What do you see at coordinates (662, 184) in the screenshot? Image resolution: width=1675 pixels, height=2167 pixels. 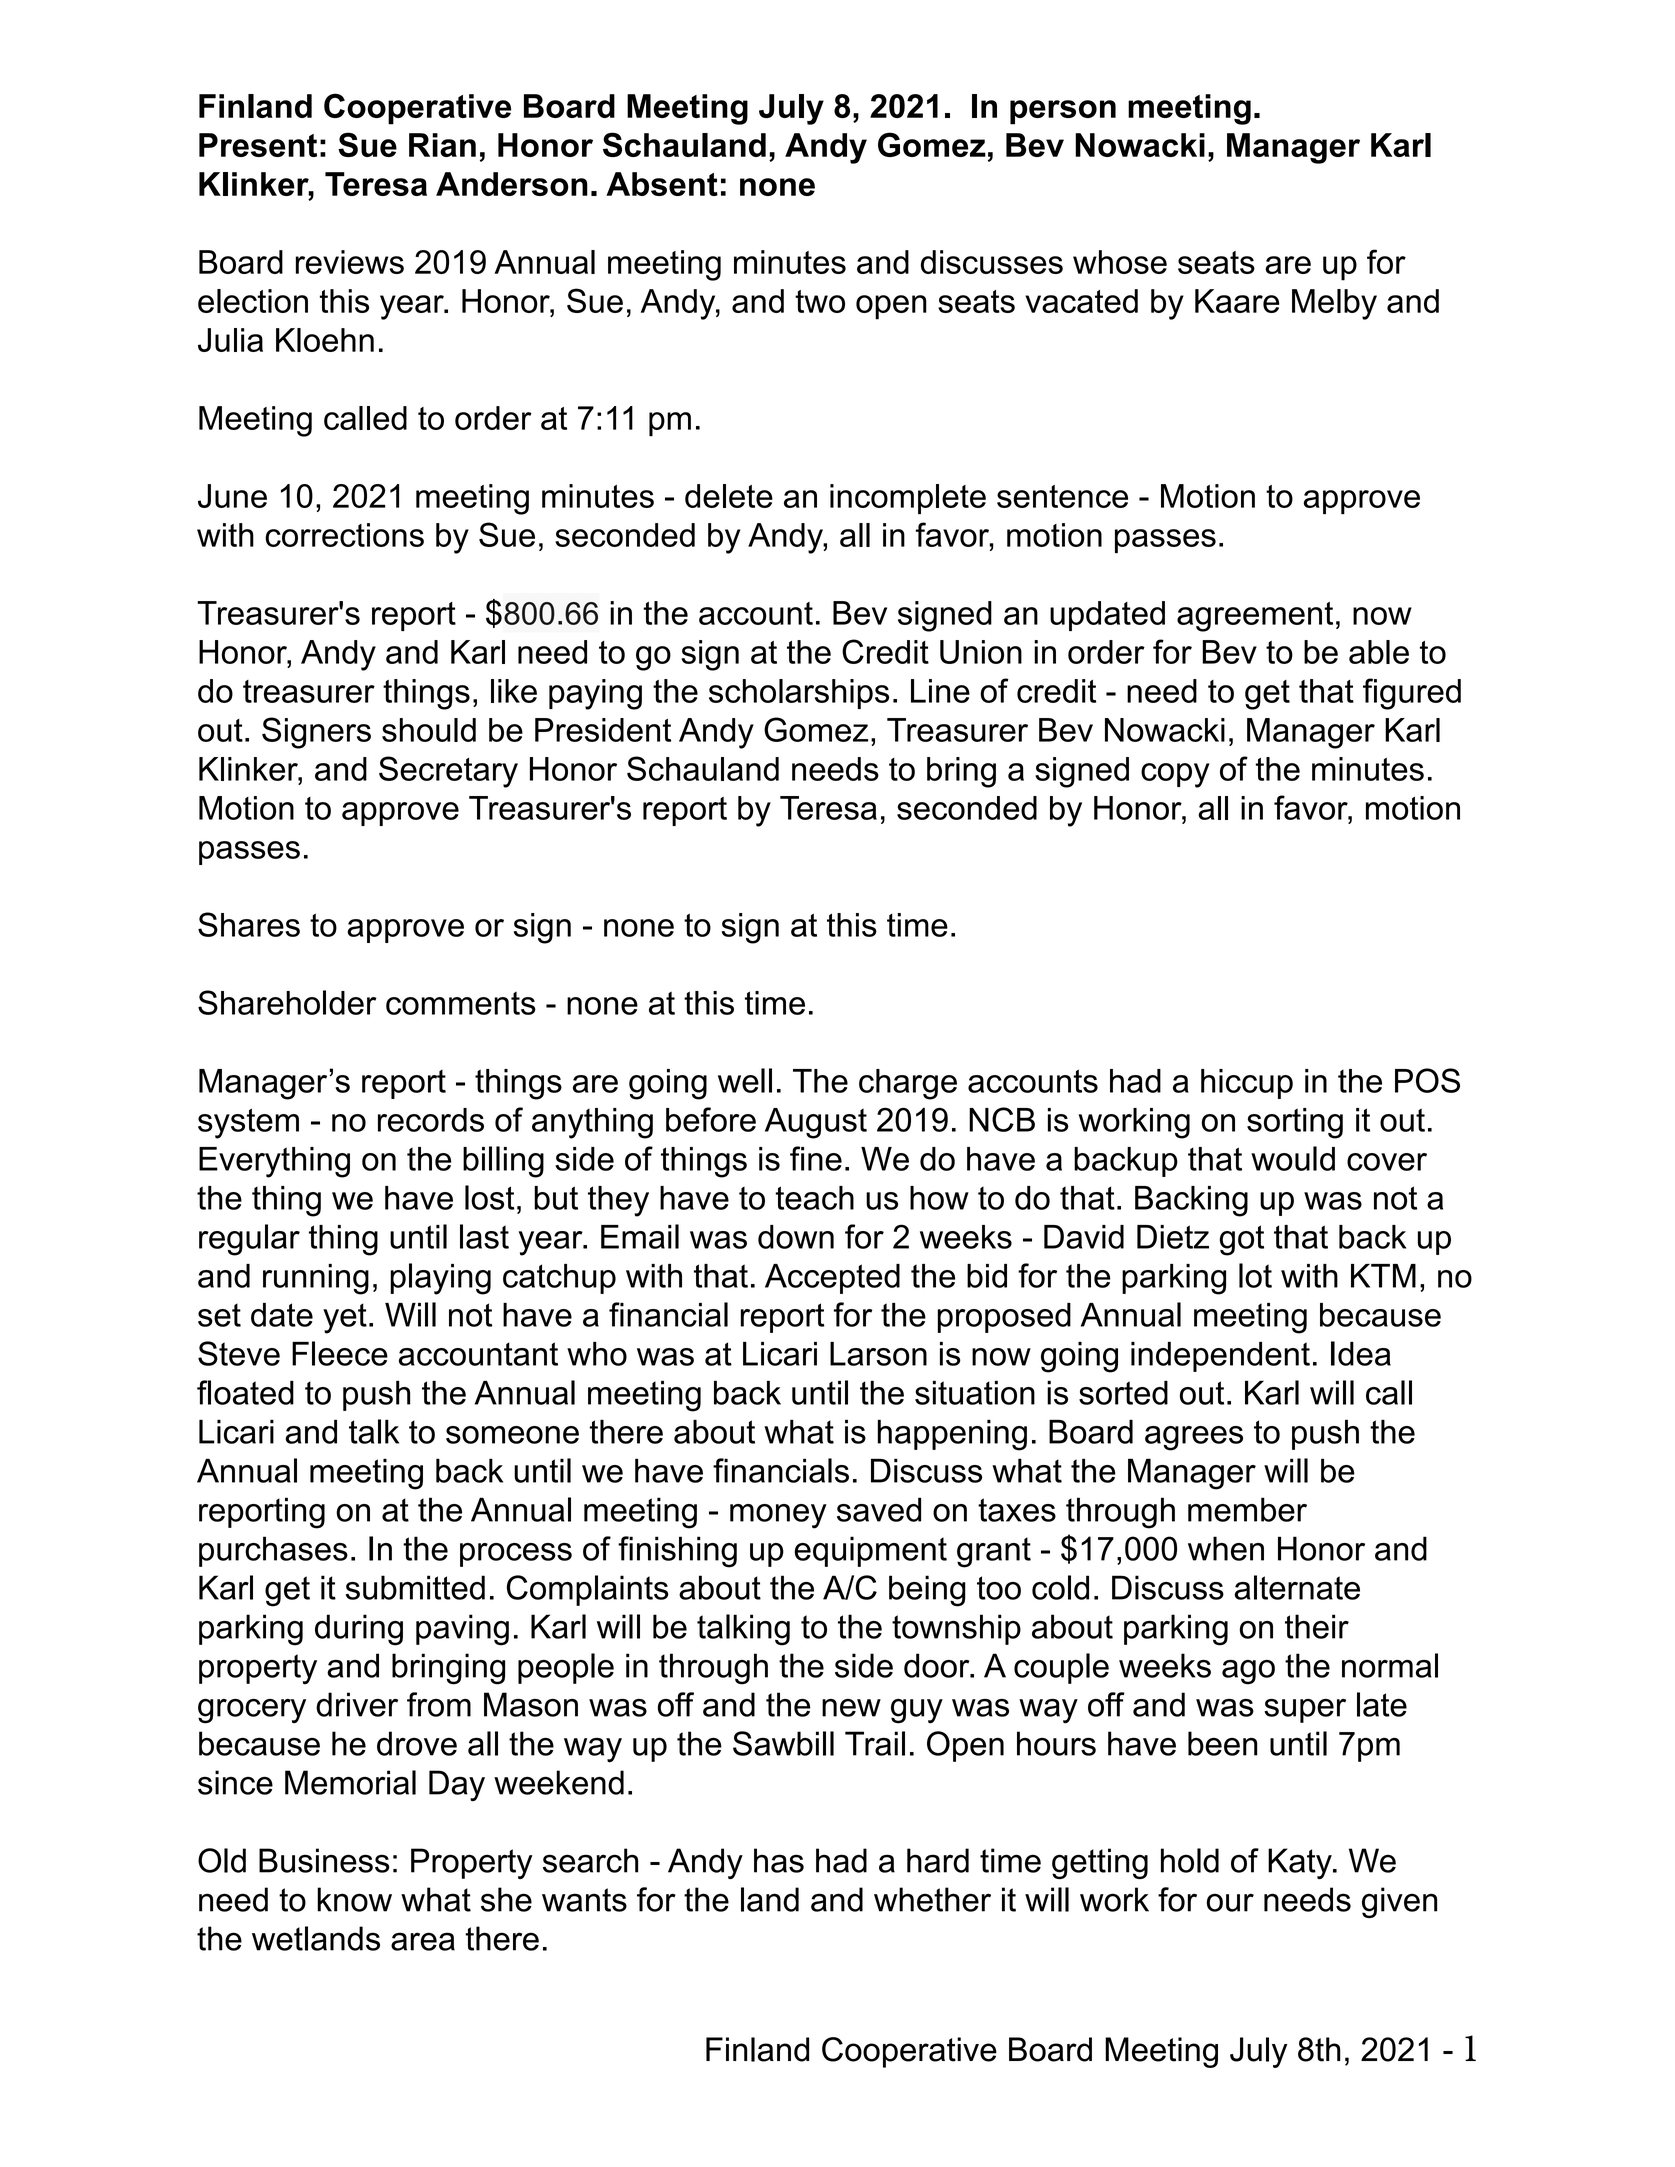 I see `Absent` at bounding box center [662, 184].
